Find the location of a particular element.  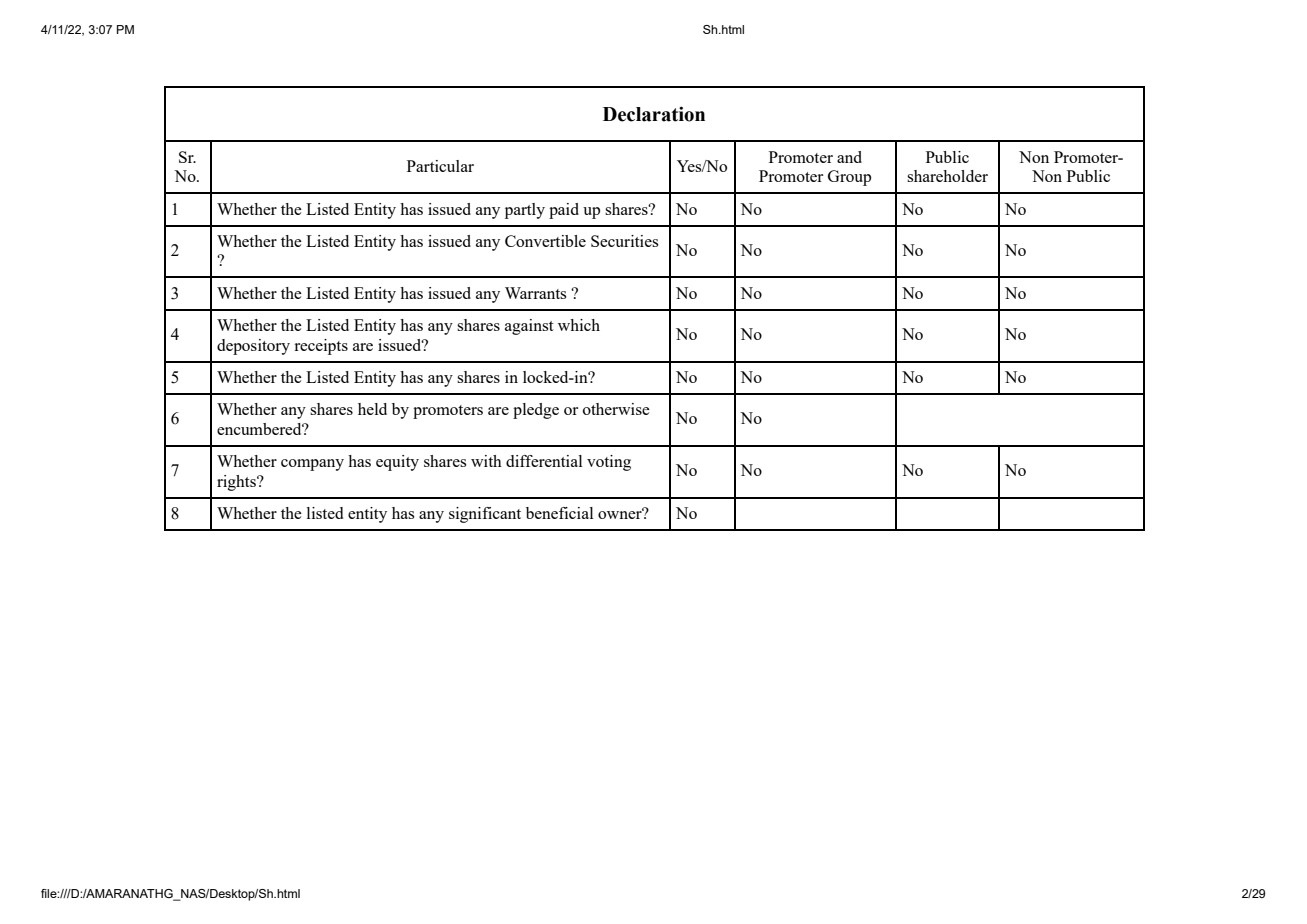

which is located at coordinates (579, 325).
